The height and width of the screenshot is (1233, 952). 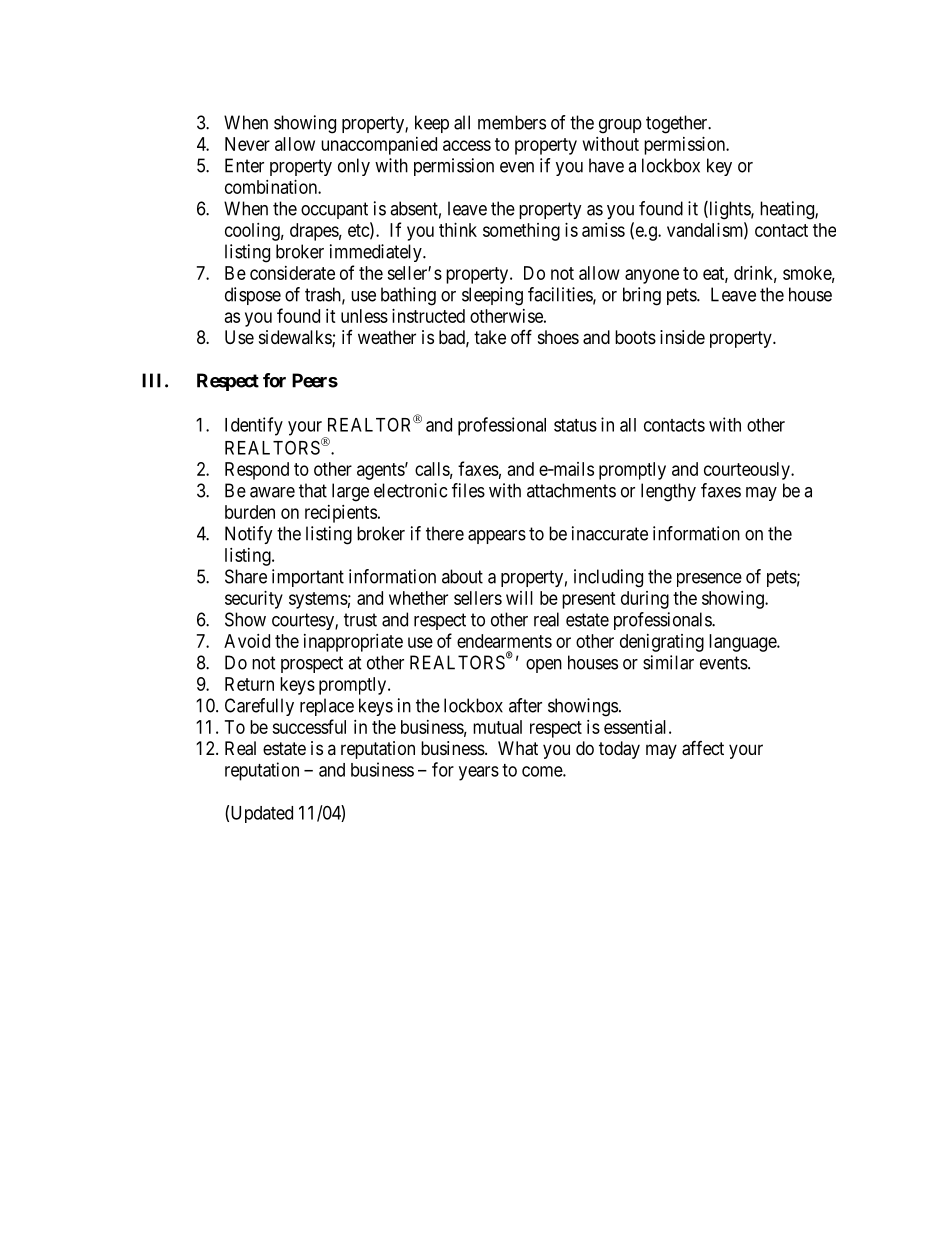 What do you see at coordinates (748, 471) in the screenshot?
I see `courteously` at bounding box center [748, 471].
